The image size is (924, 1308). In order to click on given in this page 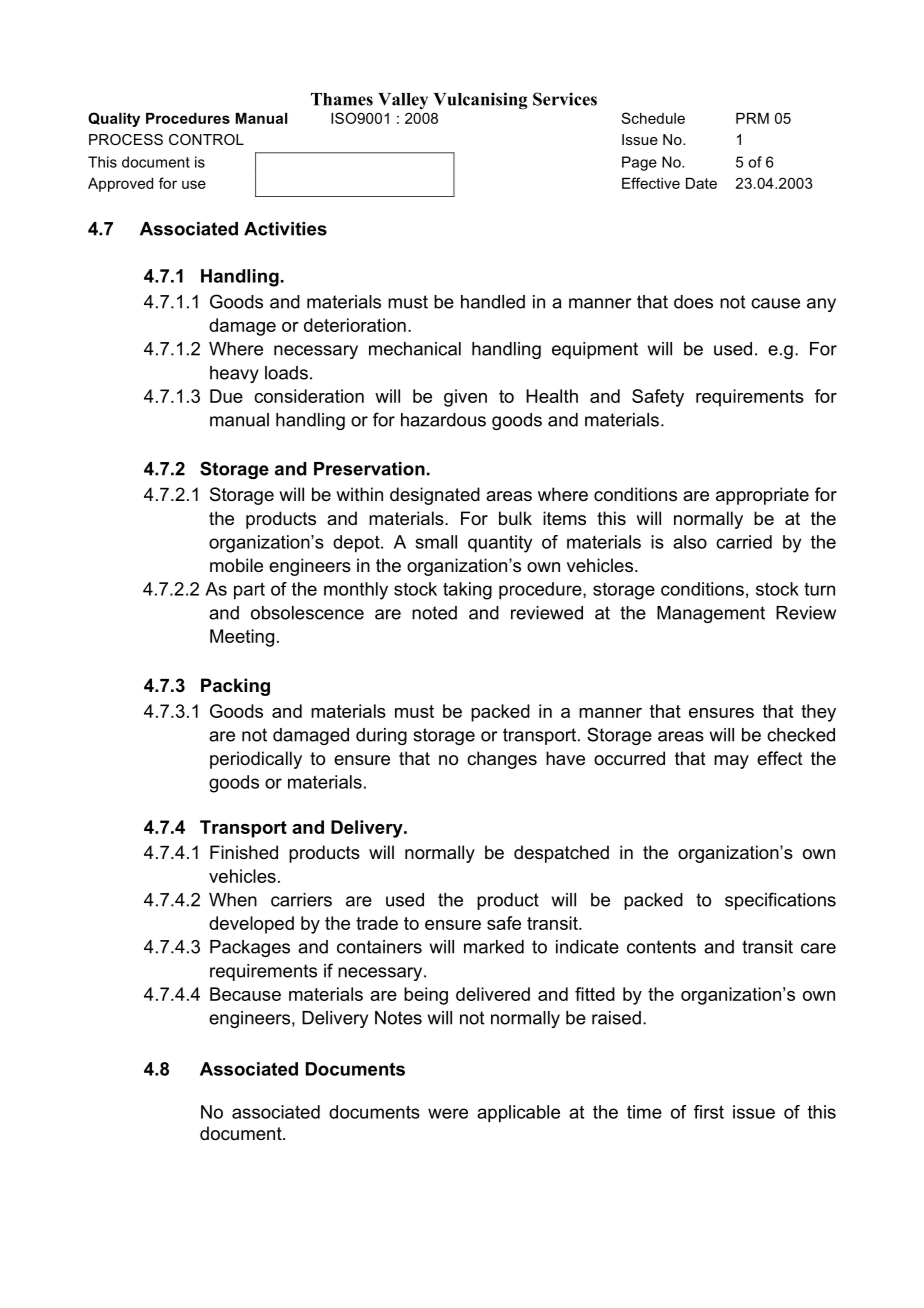, I will do `click(465, 398)`.
